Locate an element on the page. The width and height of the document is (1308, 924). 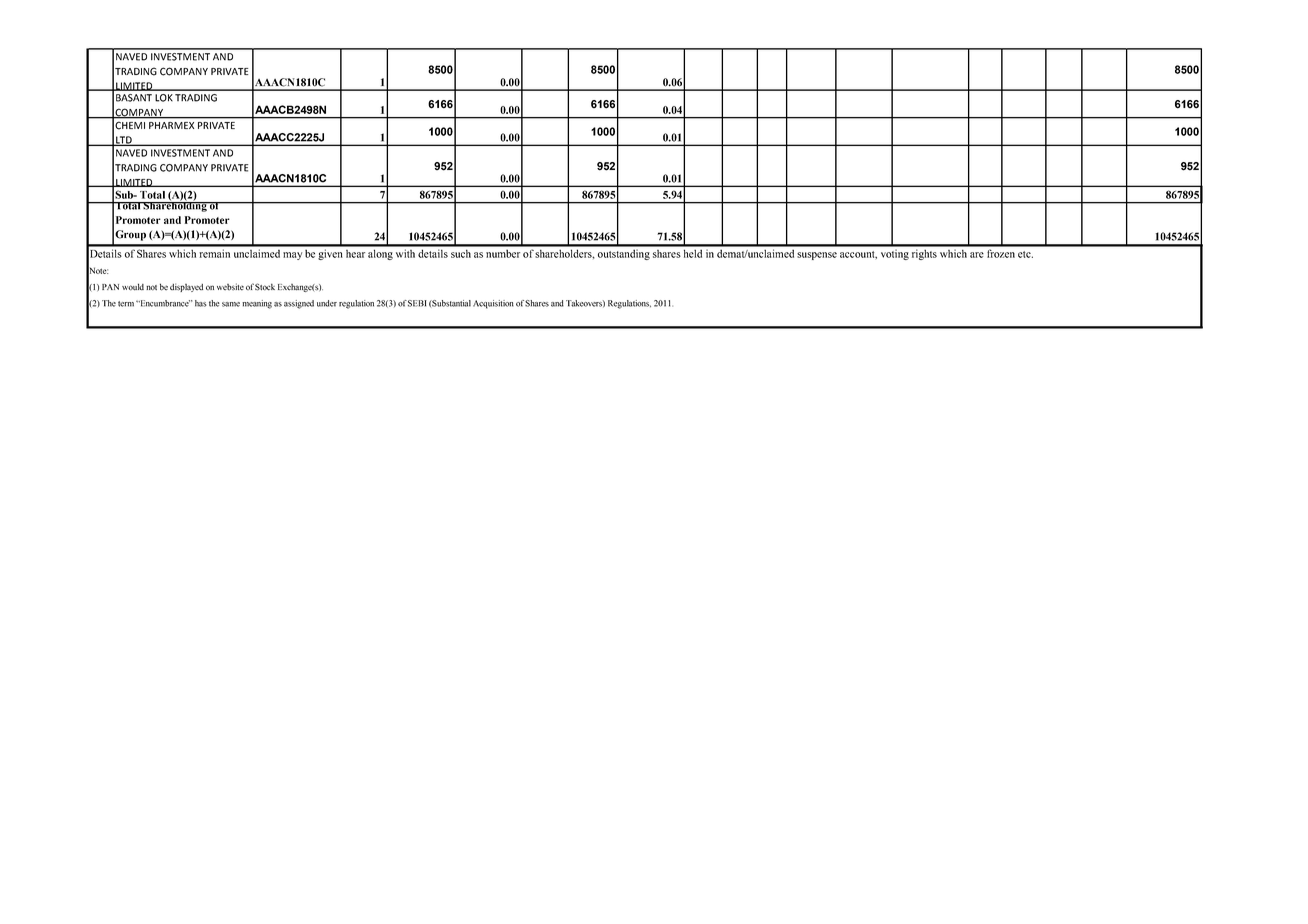
LOK is located at coordinates (164, 98).
